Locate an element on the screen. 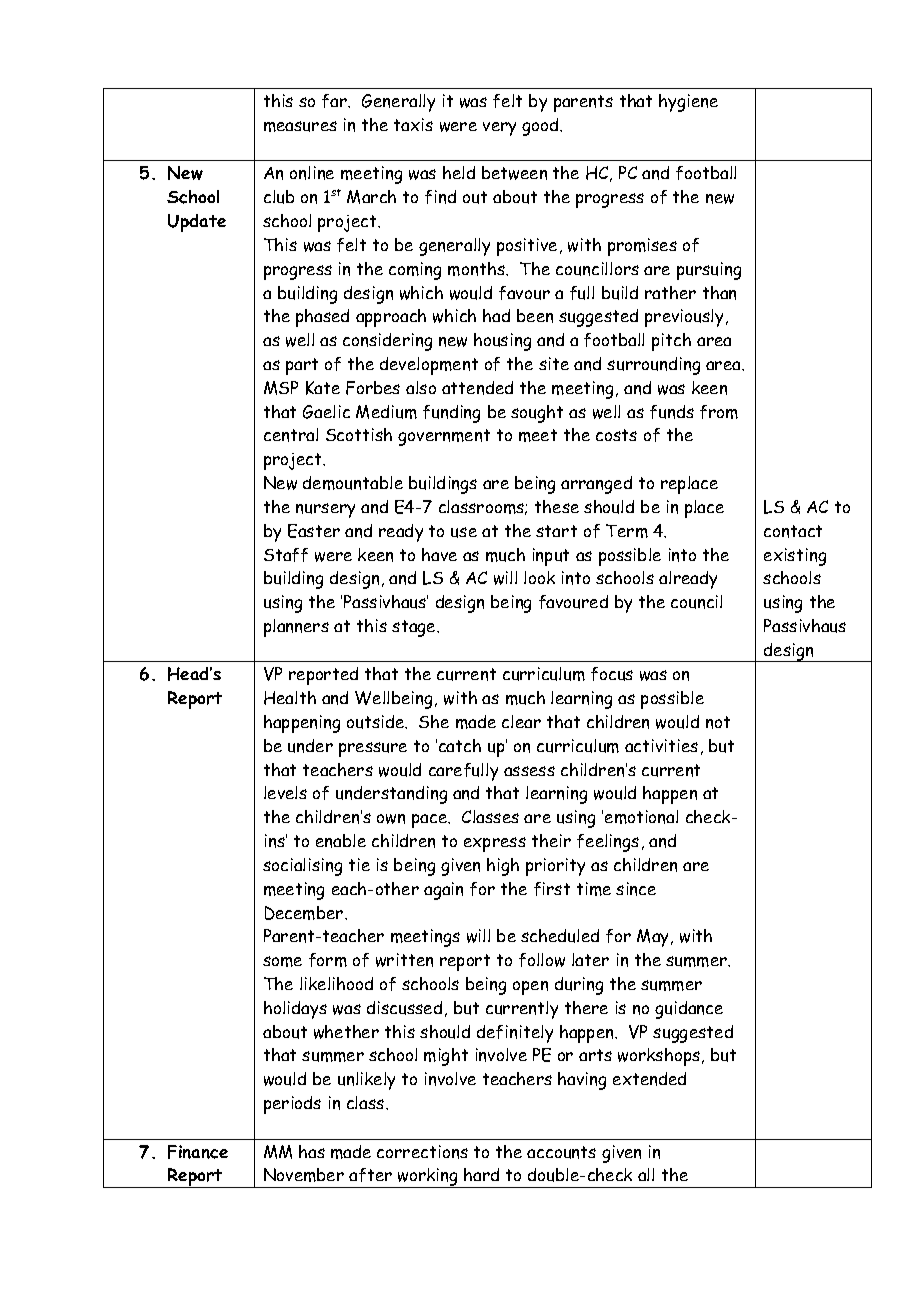  measures is located at coordinates (300, 126).
